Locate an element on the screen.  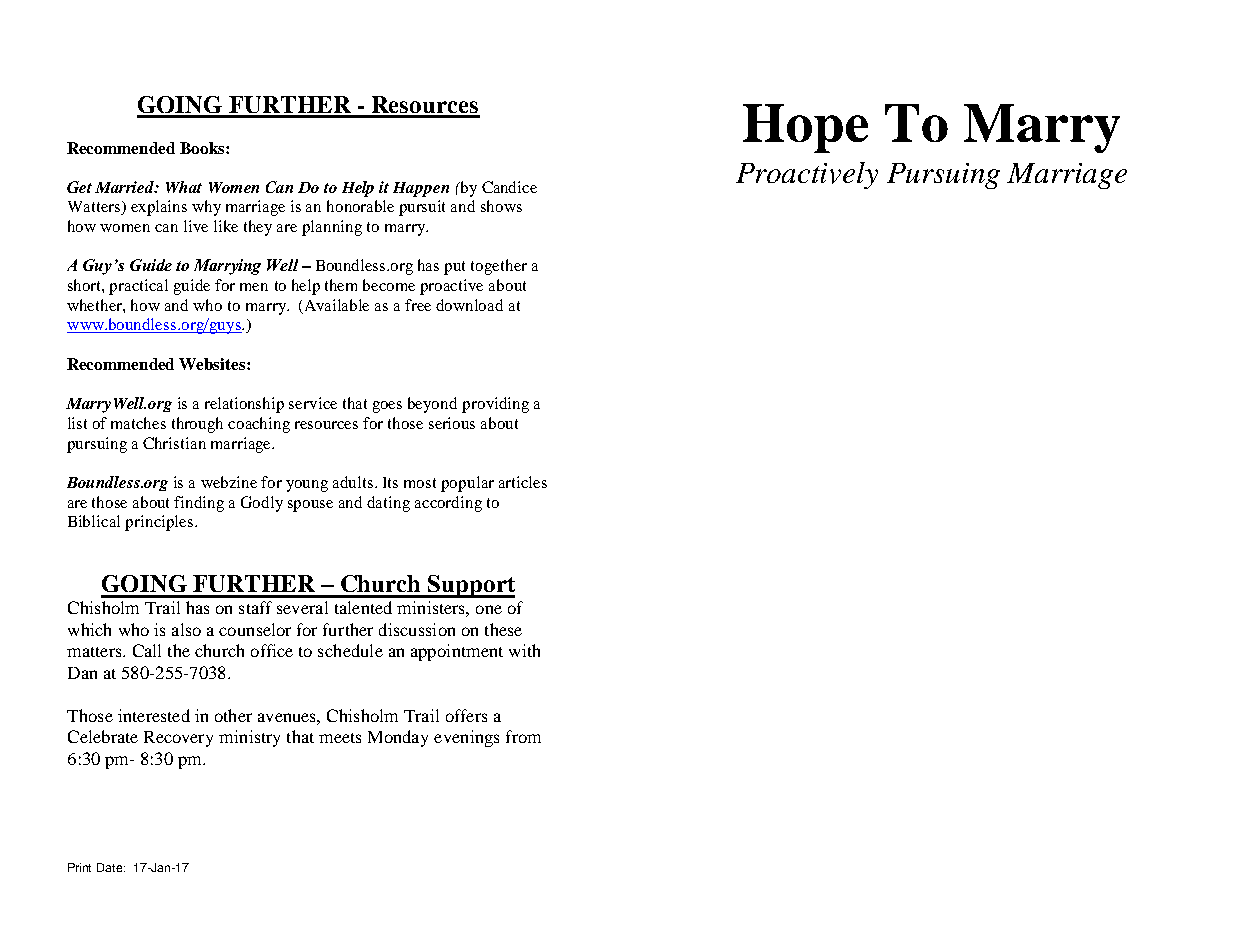
also is located at coordinates (186, 629).
